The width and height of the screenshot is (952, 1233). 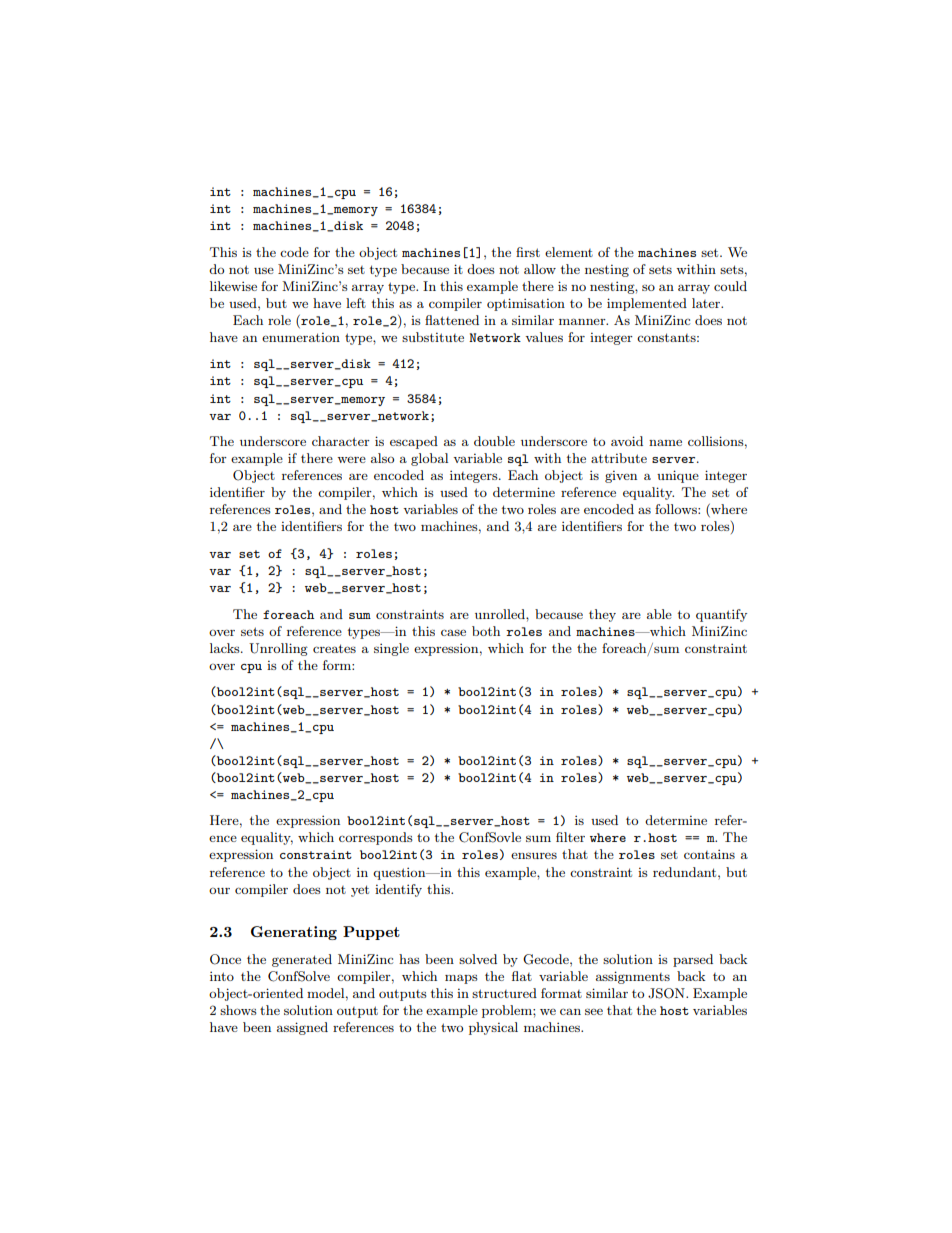 What do you see at coordinates (504, 993) in the screenshot?
I see `structured` at bounding box center [504, 993].
